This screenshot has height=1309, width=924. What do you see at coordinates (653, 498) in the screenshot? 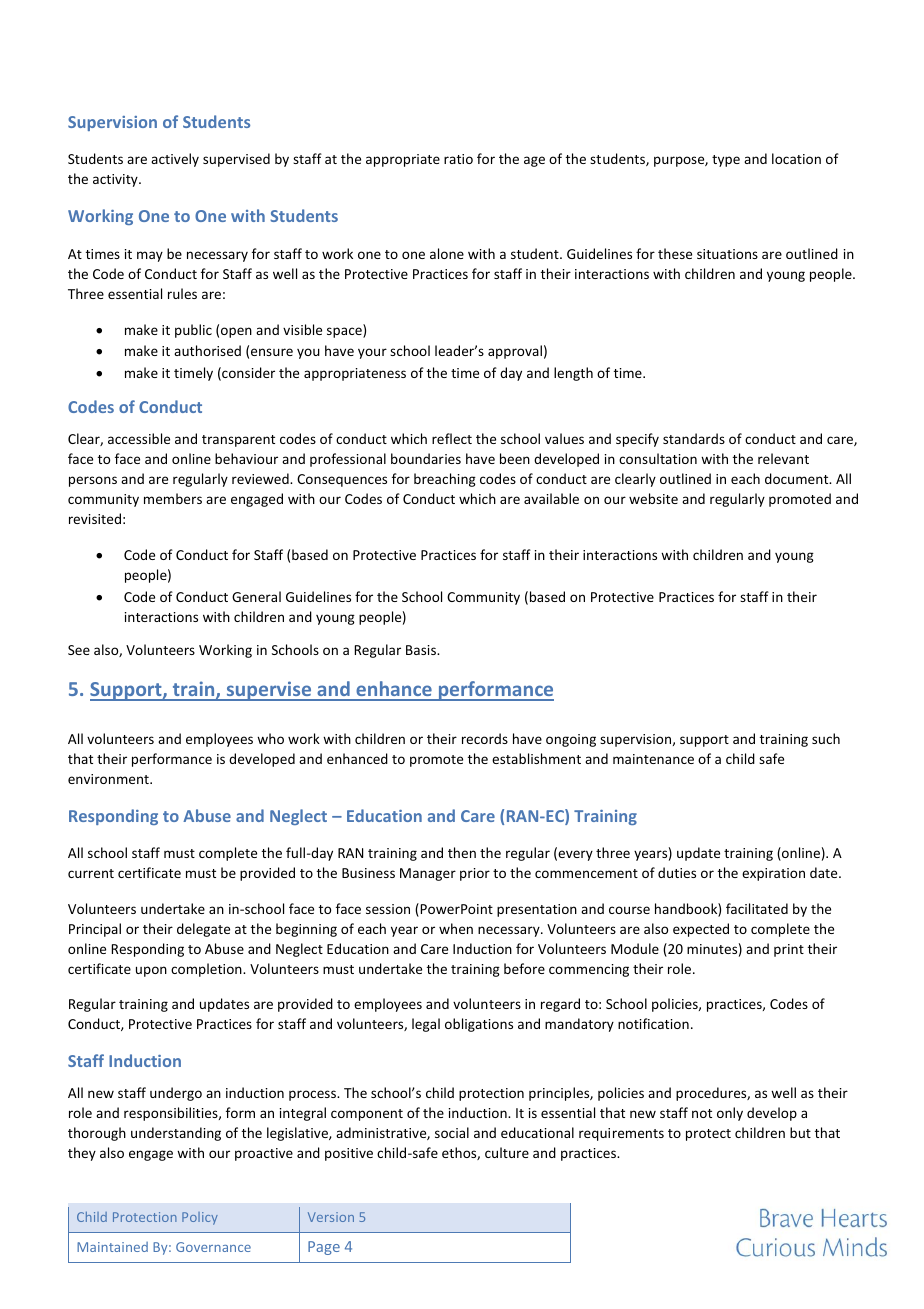
I see `website` at bounding box center [653, 498].
